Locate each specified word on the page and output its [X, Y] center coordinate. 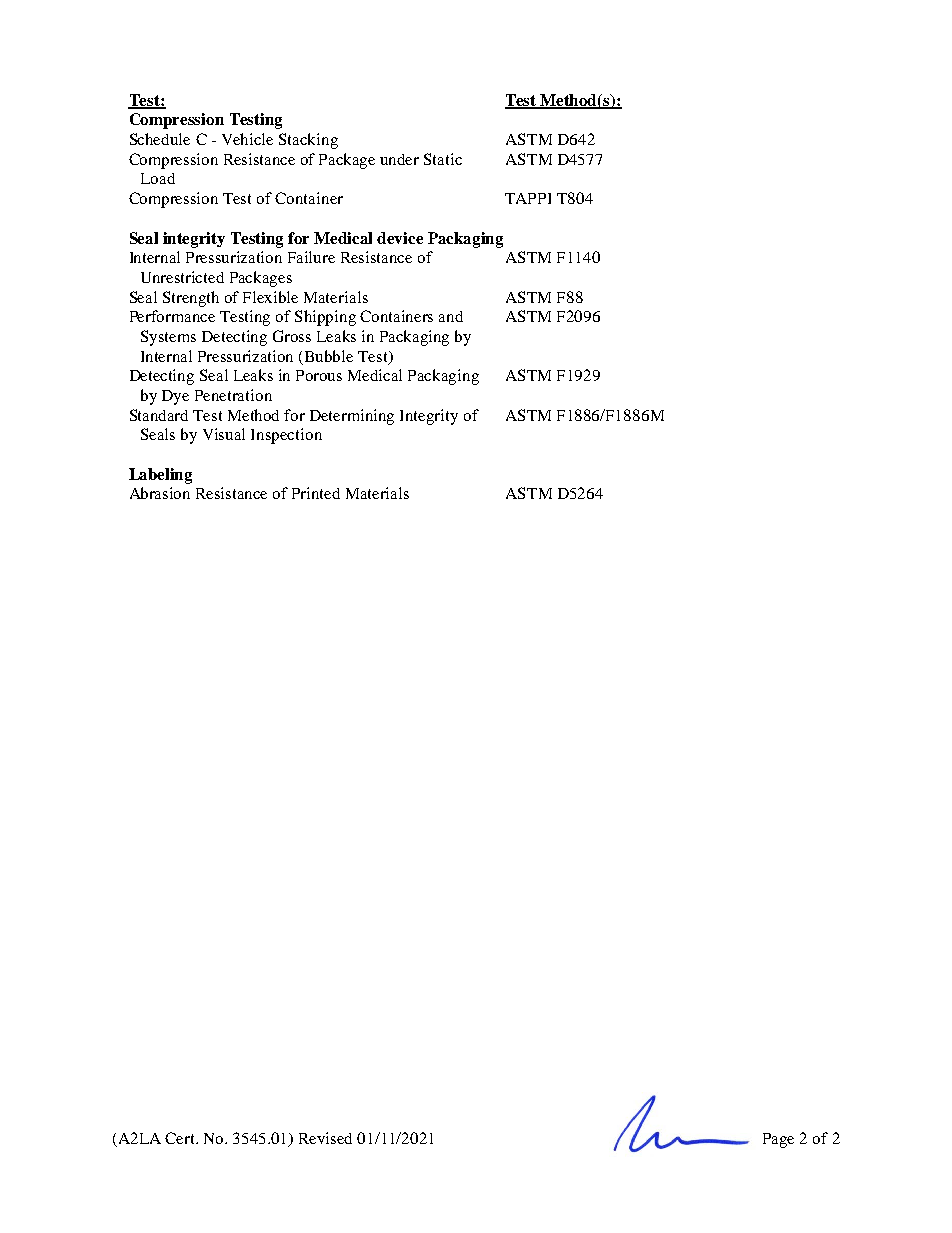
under [399, 159]
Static [443, 159]
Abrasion [160, 493]
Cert [181, 1138]
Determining [352, 417]
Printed [316, 493]
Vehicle [247, 139]
